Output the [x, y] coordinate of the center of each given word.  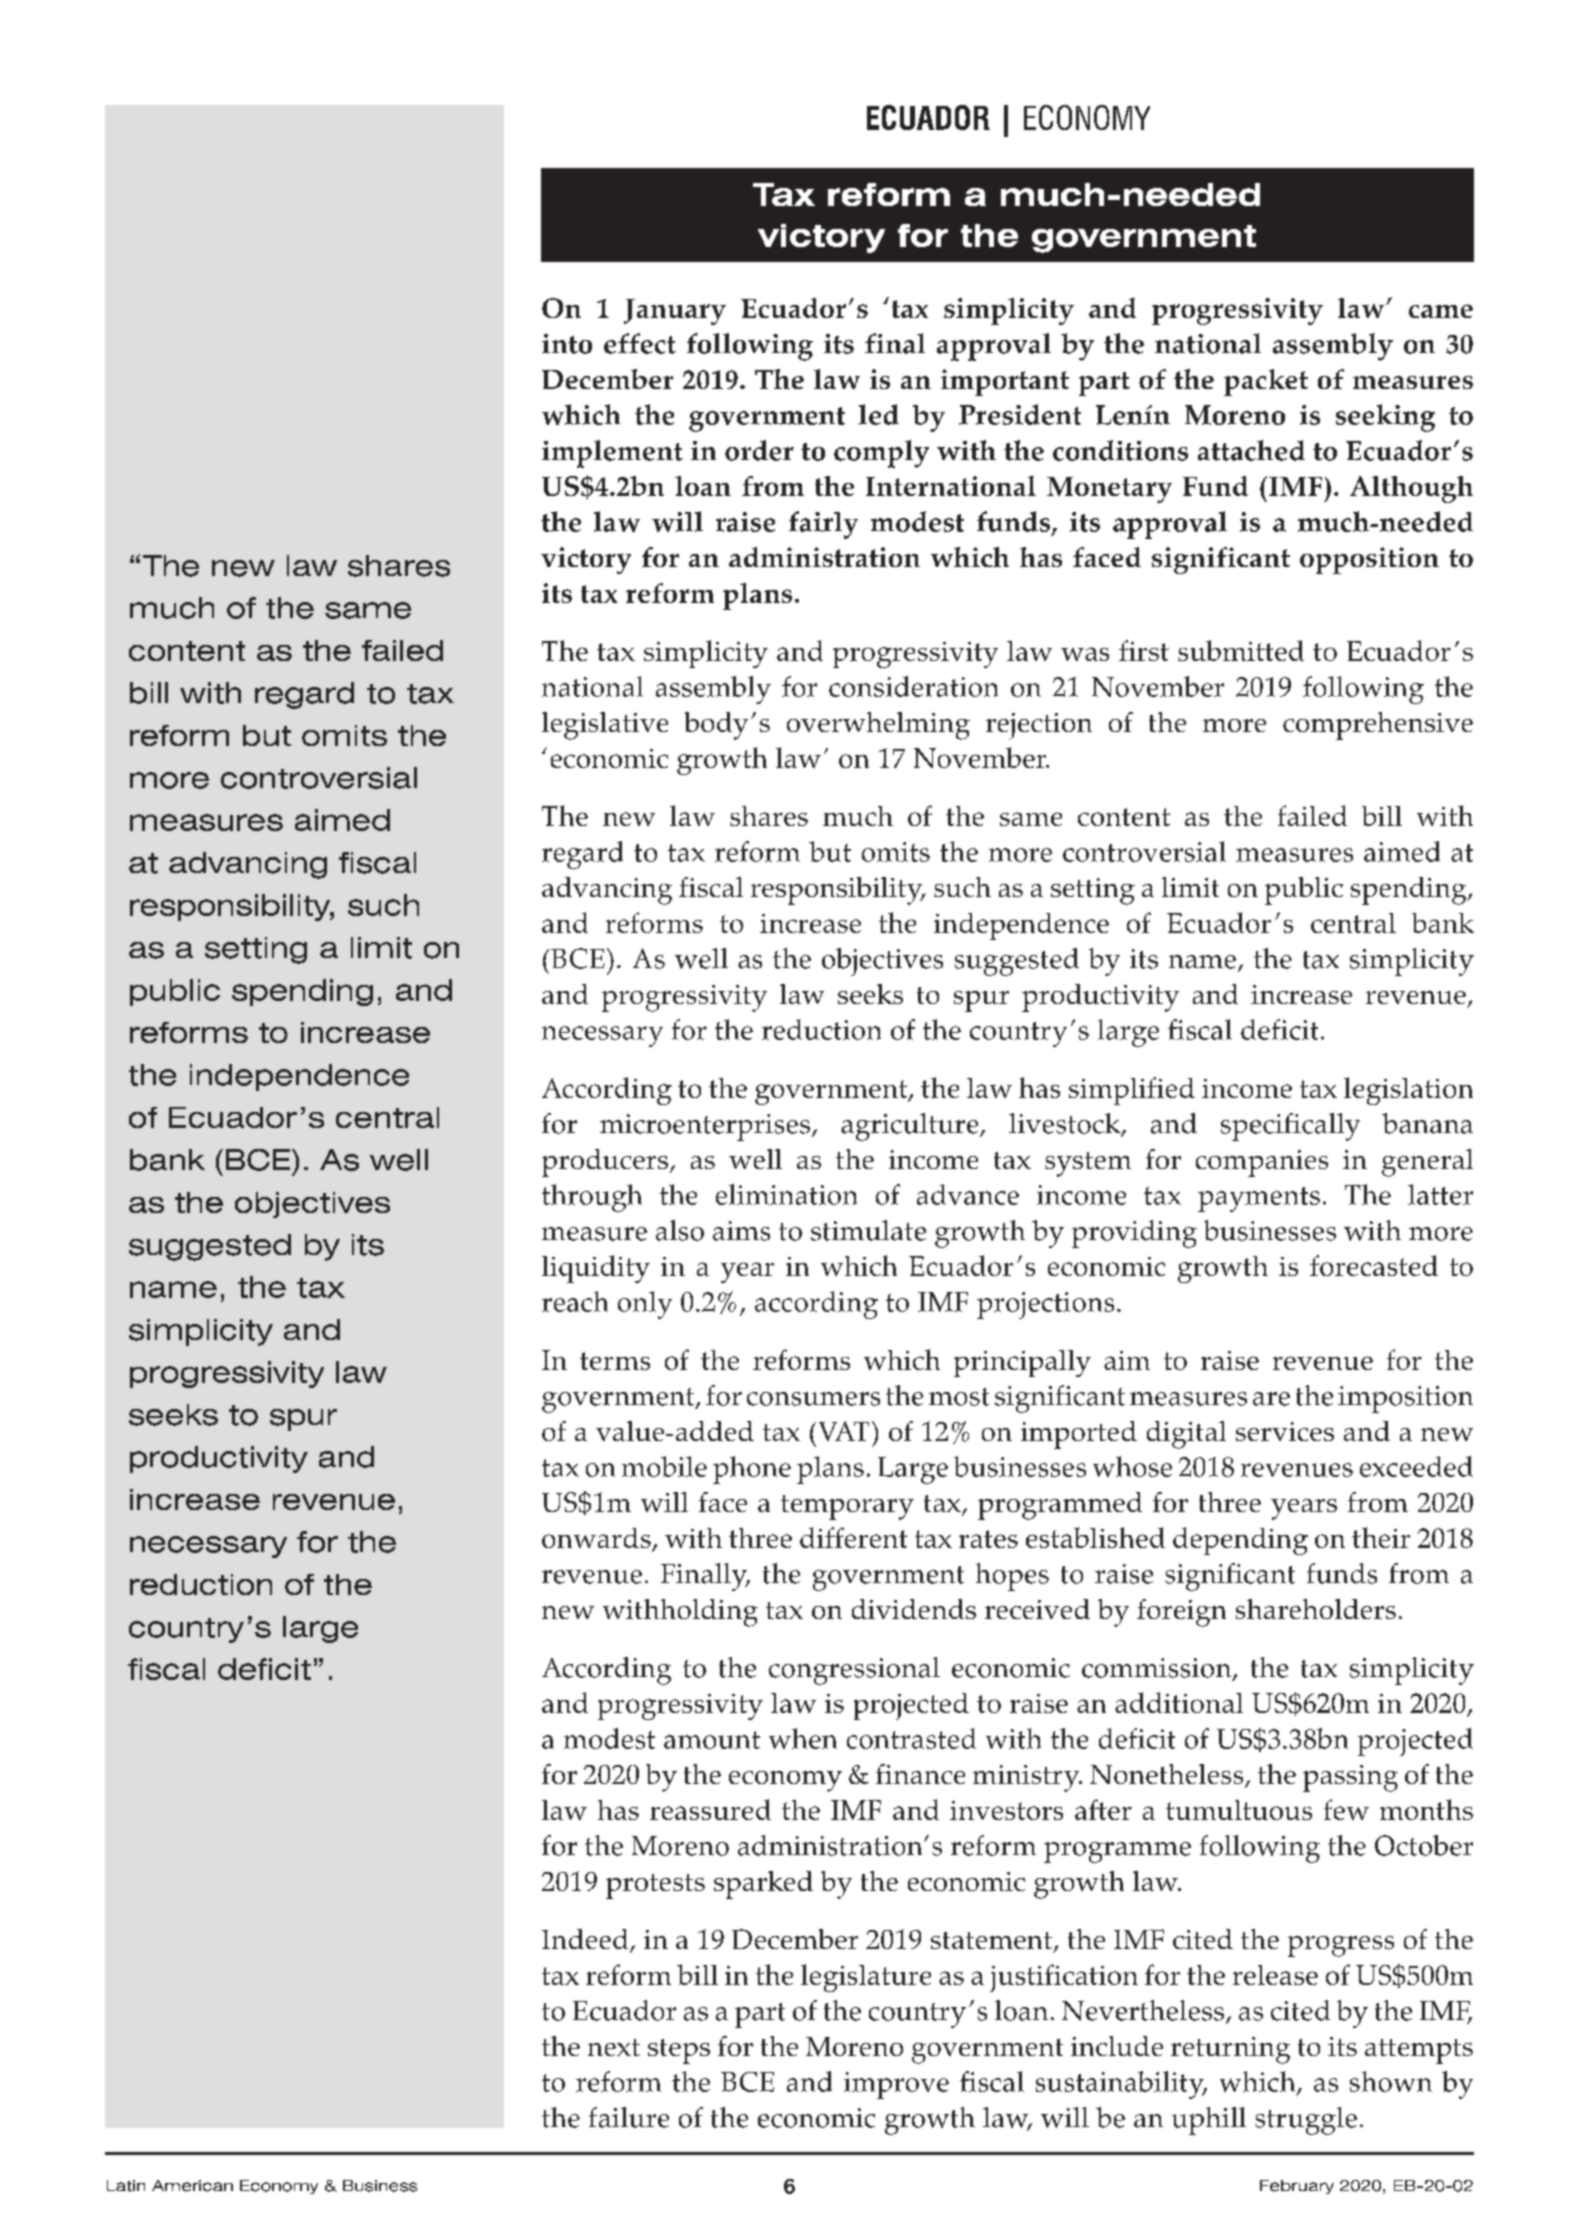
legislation [1408, 1091]
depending [1240, 1541]
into [567, 344]
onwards [597, 1539]
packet [1266, 382]
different [853, 1537]
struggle [1306, 2121]
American [192, 2186]
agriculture [911, 1127]
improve [896, 2085]
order [759, 450]
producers [605, 1163]
